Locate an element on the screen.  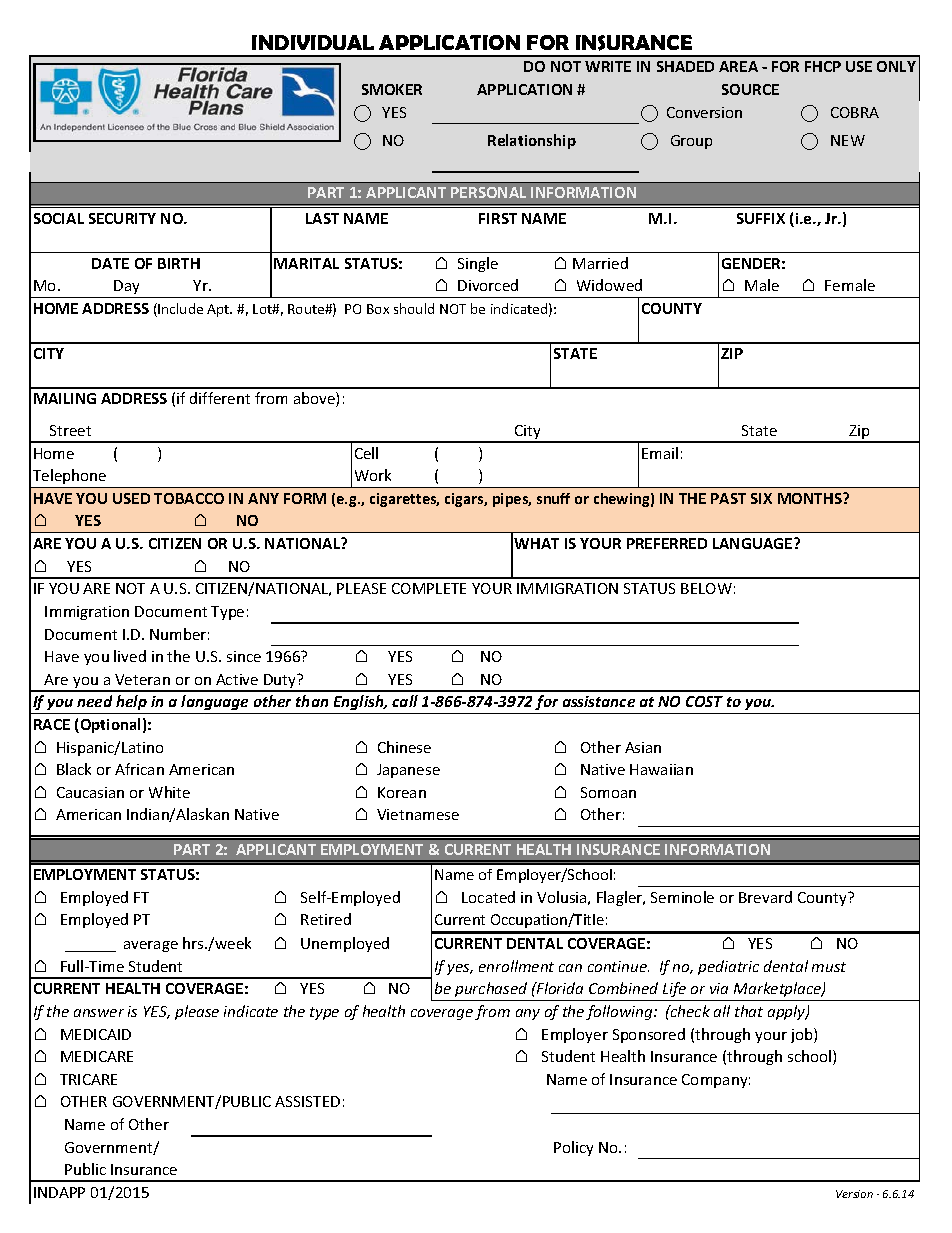
MONTHS is located at coordinates (811, 498).
